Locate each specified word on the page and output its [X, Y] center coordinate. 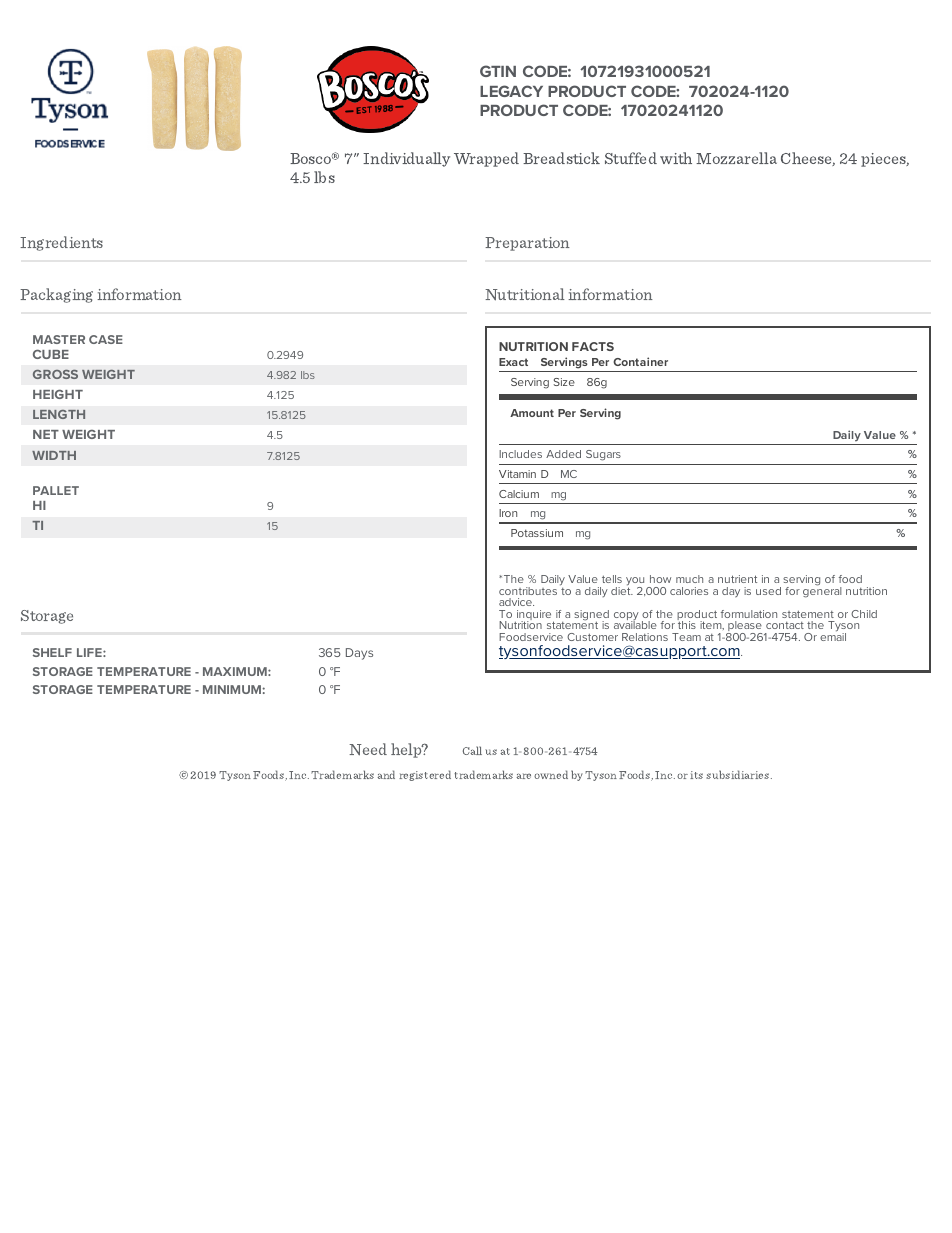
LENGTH [59, 414]
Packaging [56, 295]
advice [516, 602]
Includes [520, 454]
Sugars [603, 455]
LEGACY [511, 91]
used [768, 591]
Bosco [312, 158]
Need [368, 749]
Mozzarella [736, 158]
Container [640, 361]
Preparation [527, 244]
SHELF [52, 652]
